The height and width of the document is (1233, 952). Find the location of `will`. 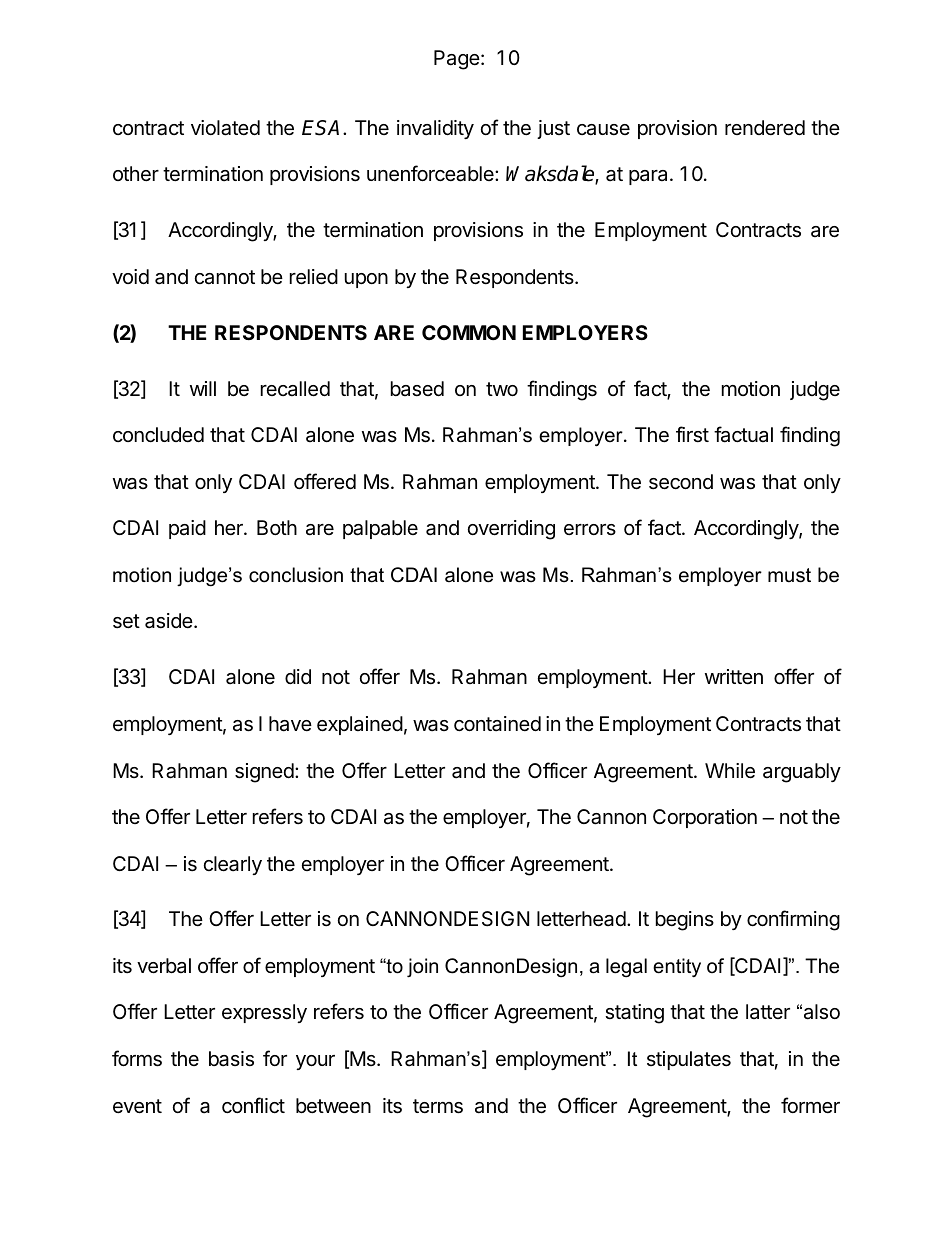

will is located at coordinates (203, 388).
